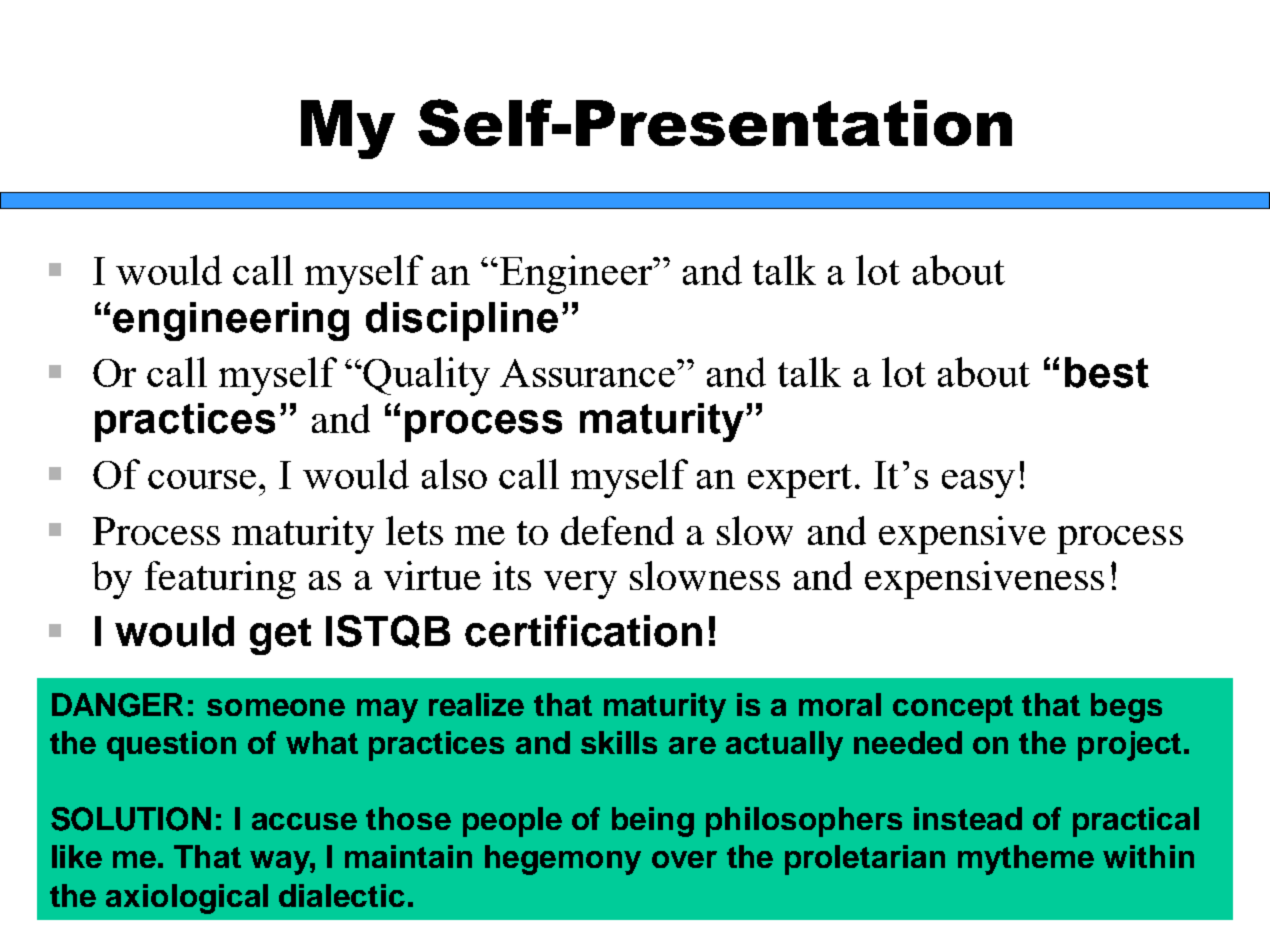  I want to click on best, so click(1107, 372).
